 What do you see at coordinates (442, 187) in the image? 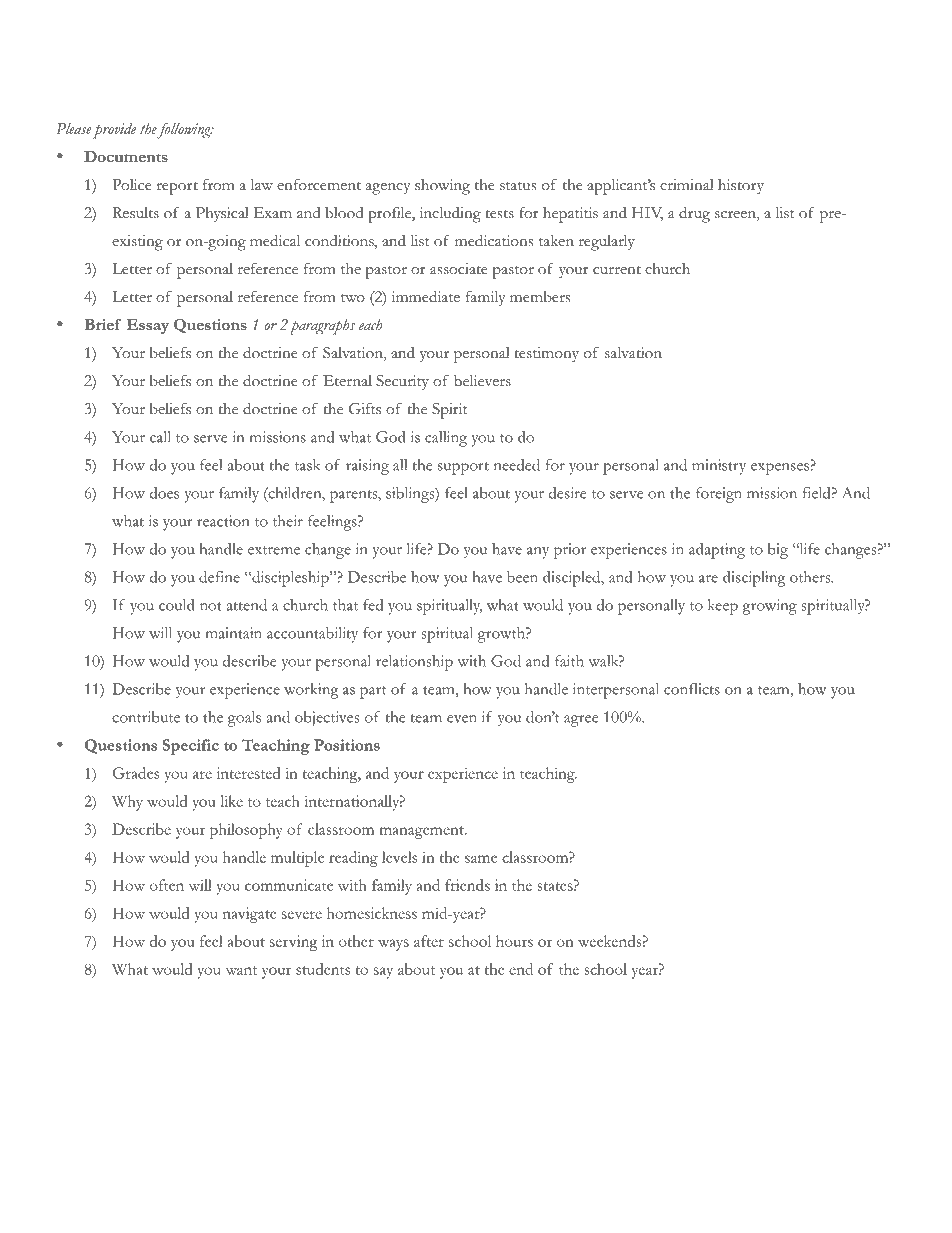
I see `showing` at bounding box center [442, 187].
